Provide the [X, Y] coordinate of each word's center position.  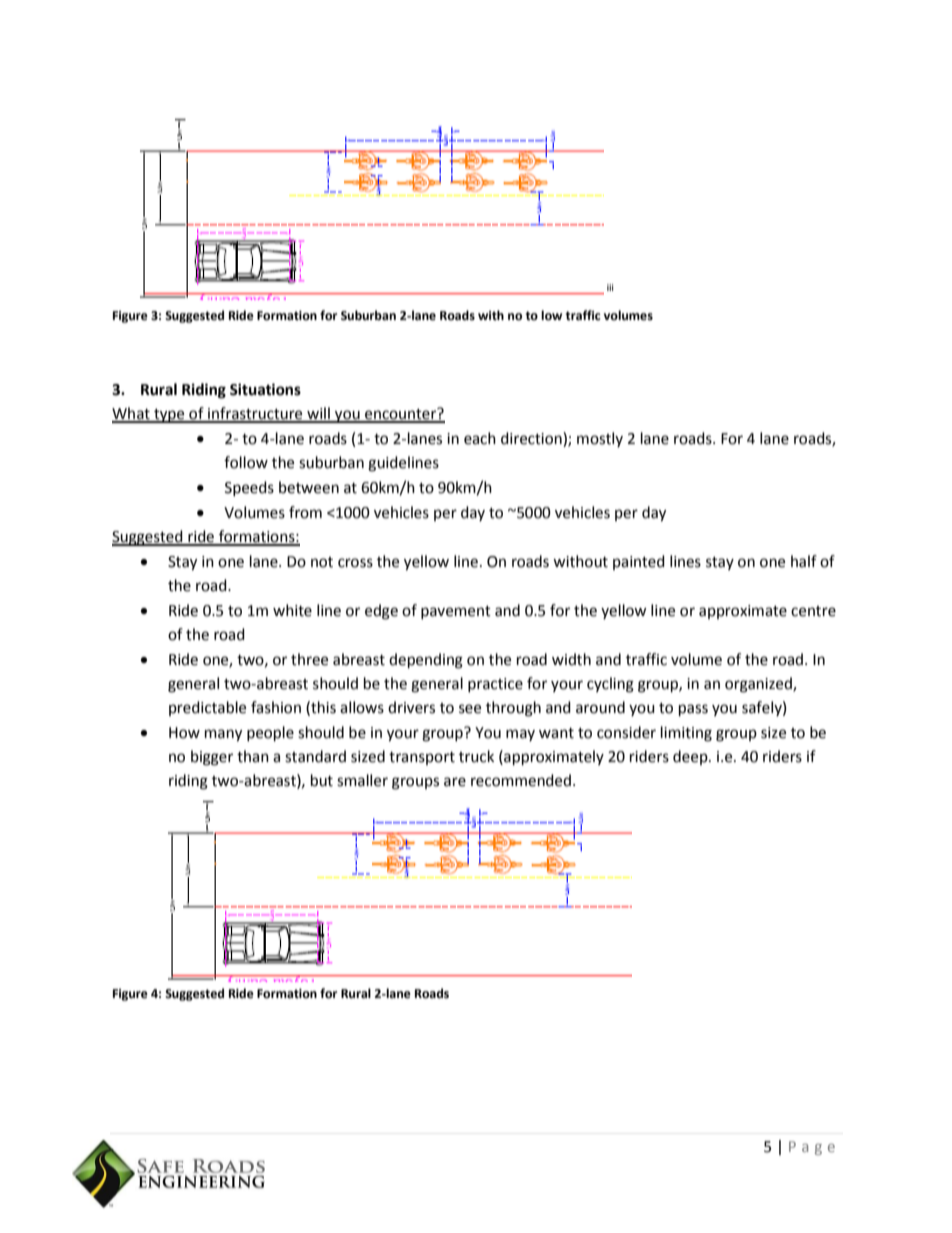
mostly [600, 439]
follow [246, 462]
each [480, 438]
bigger [212, 758]
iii [610, 287]
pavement [456, 612]
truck [476, 756]
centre [813, 611]
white [292, 610]
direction [532, 439]
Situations [265, 389]
